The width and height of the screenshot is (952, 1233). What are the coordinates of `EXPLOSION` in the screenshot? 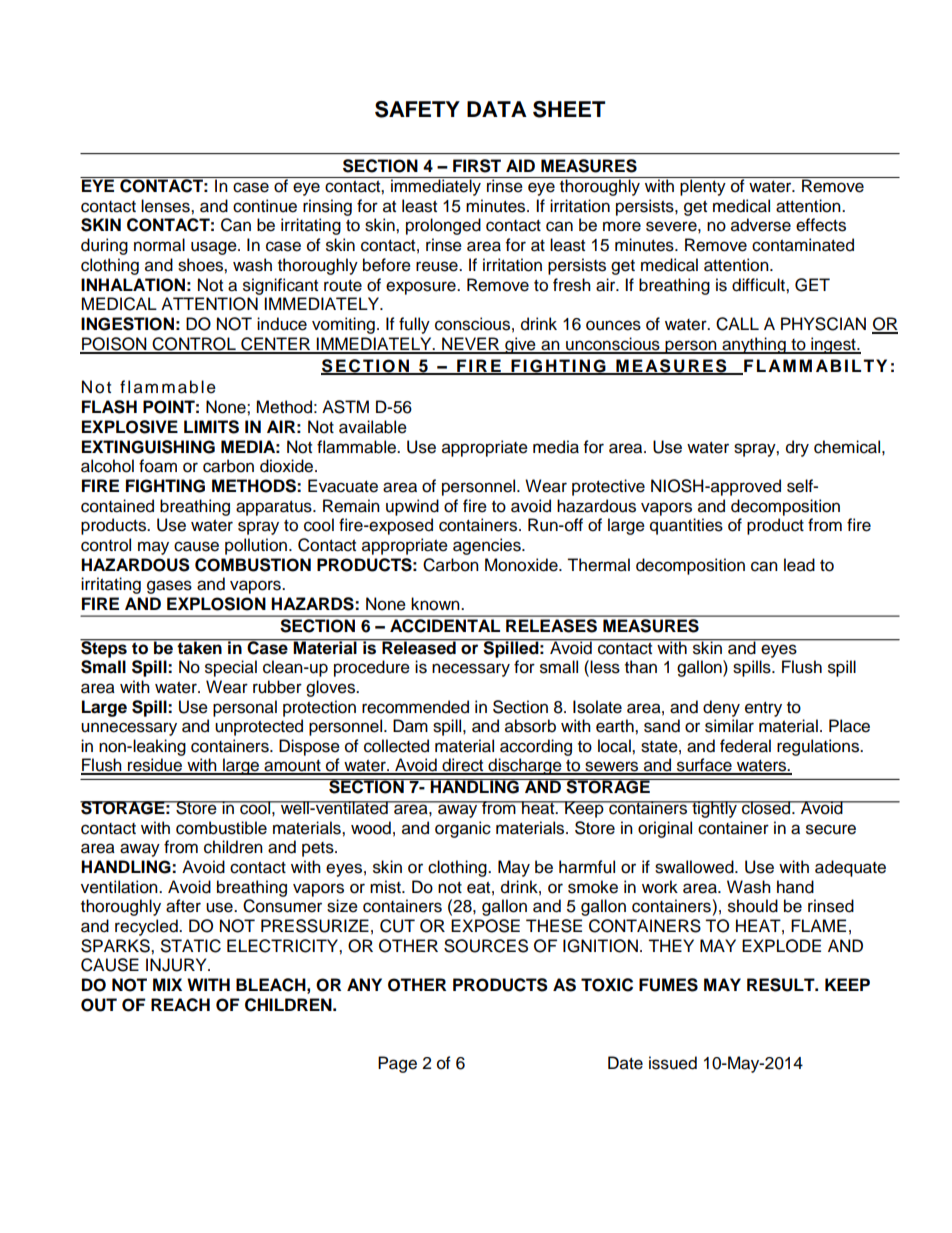 It's located at (216, 604).
